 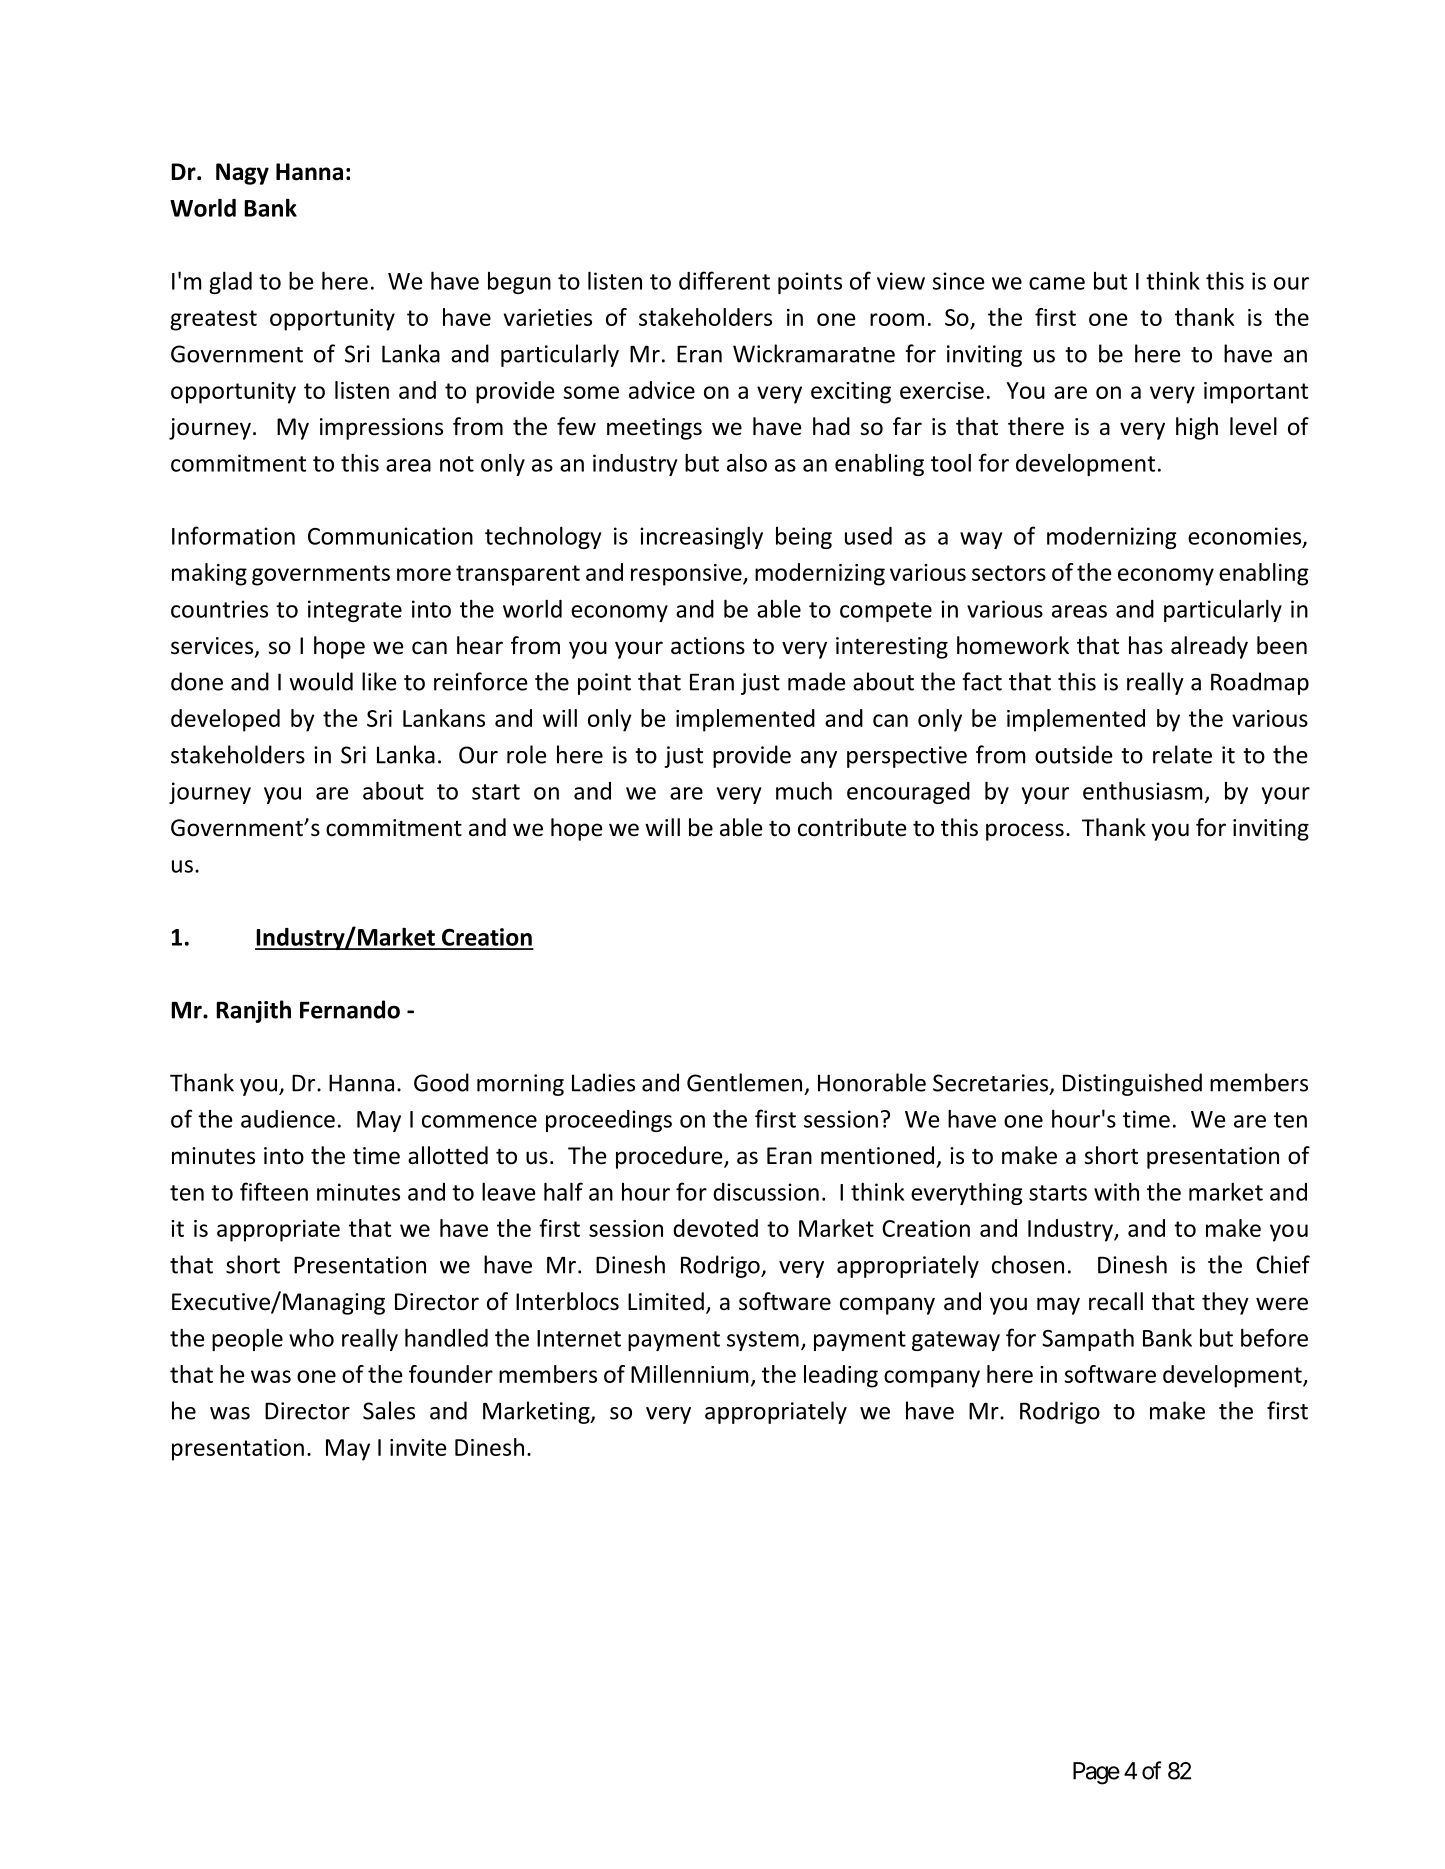 I want to click on enthusiasm, so click(x=1142, y=790).
